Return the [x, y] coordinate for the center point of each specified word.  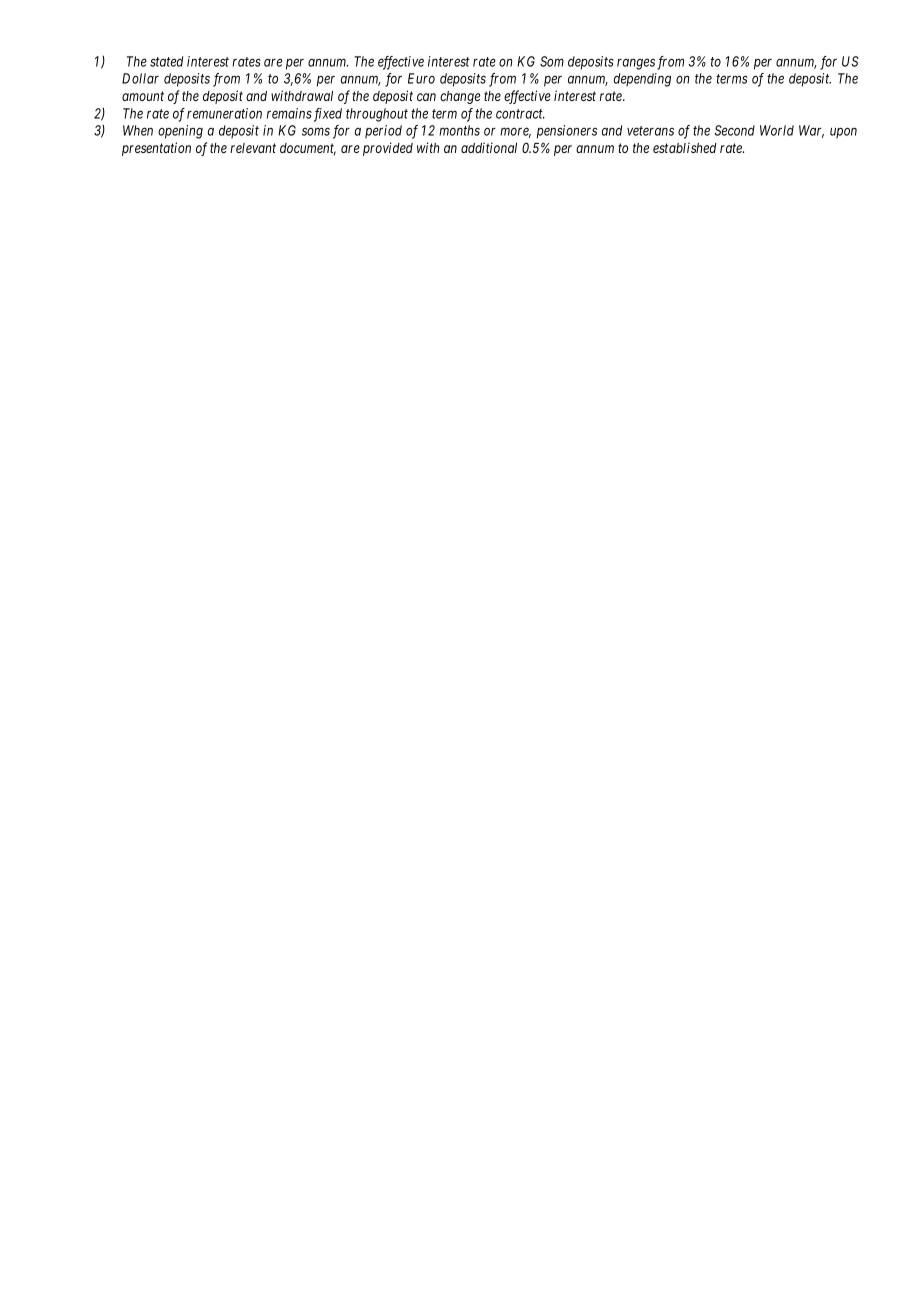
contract [520, 114]
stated [166, 61]
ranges [636, 64]
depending [642, 80]
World [777, 130]
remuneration [224, 113]
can [426, 97]
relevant [253, 148]
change [460, 97]
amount [143, 96]
